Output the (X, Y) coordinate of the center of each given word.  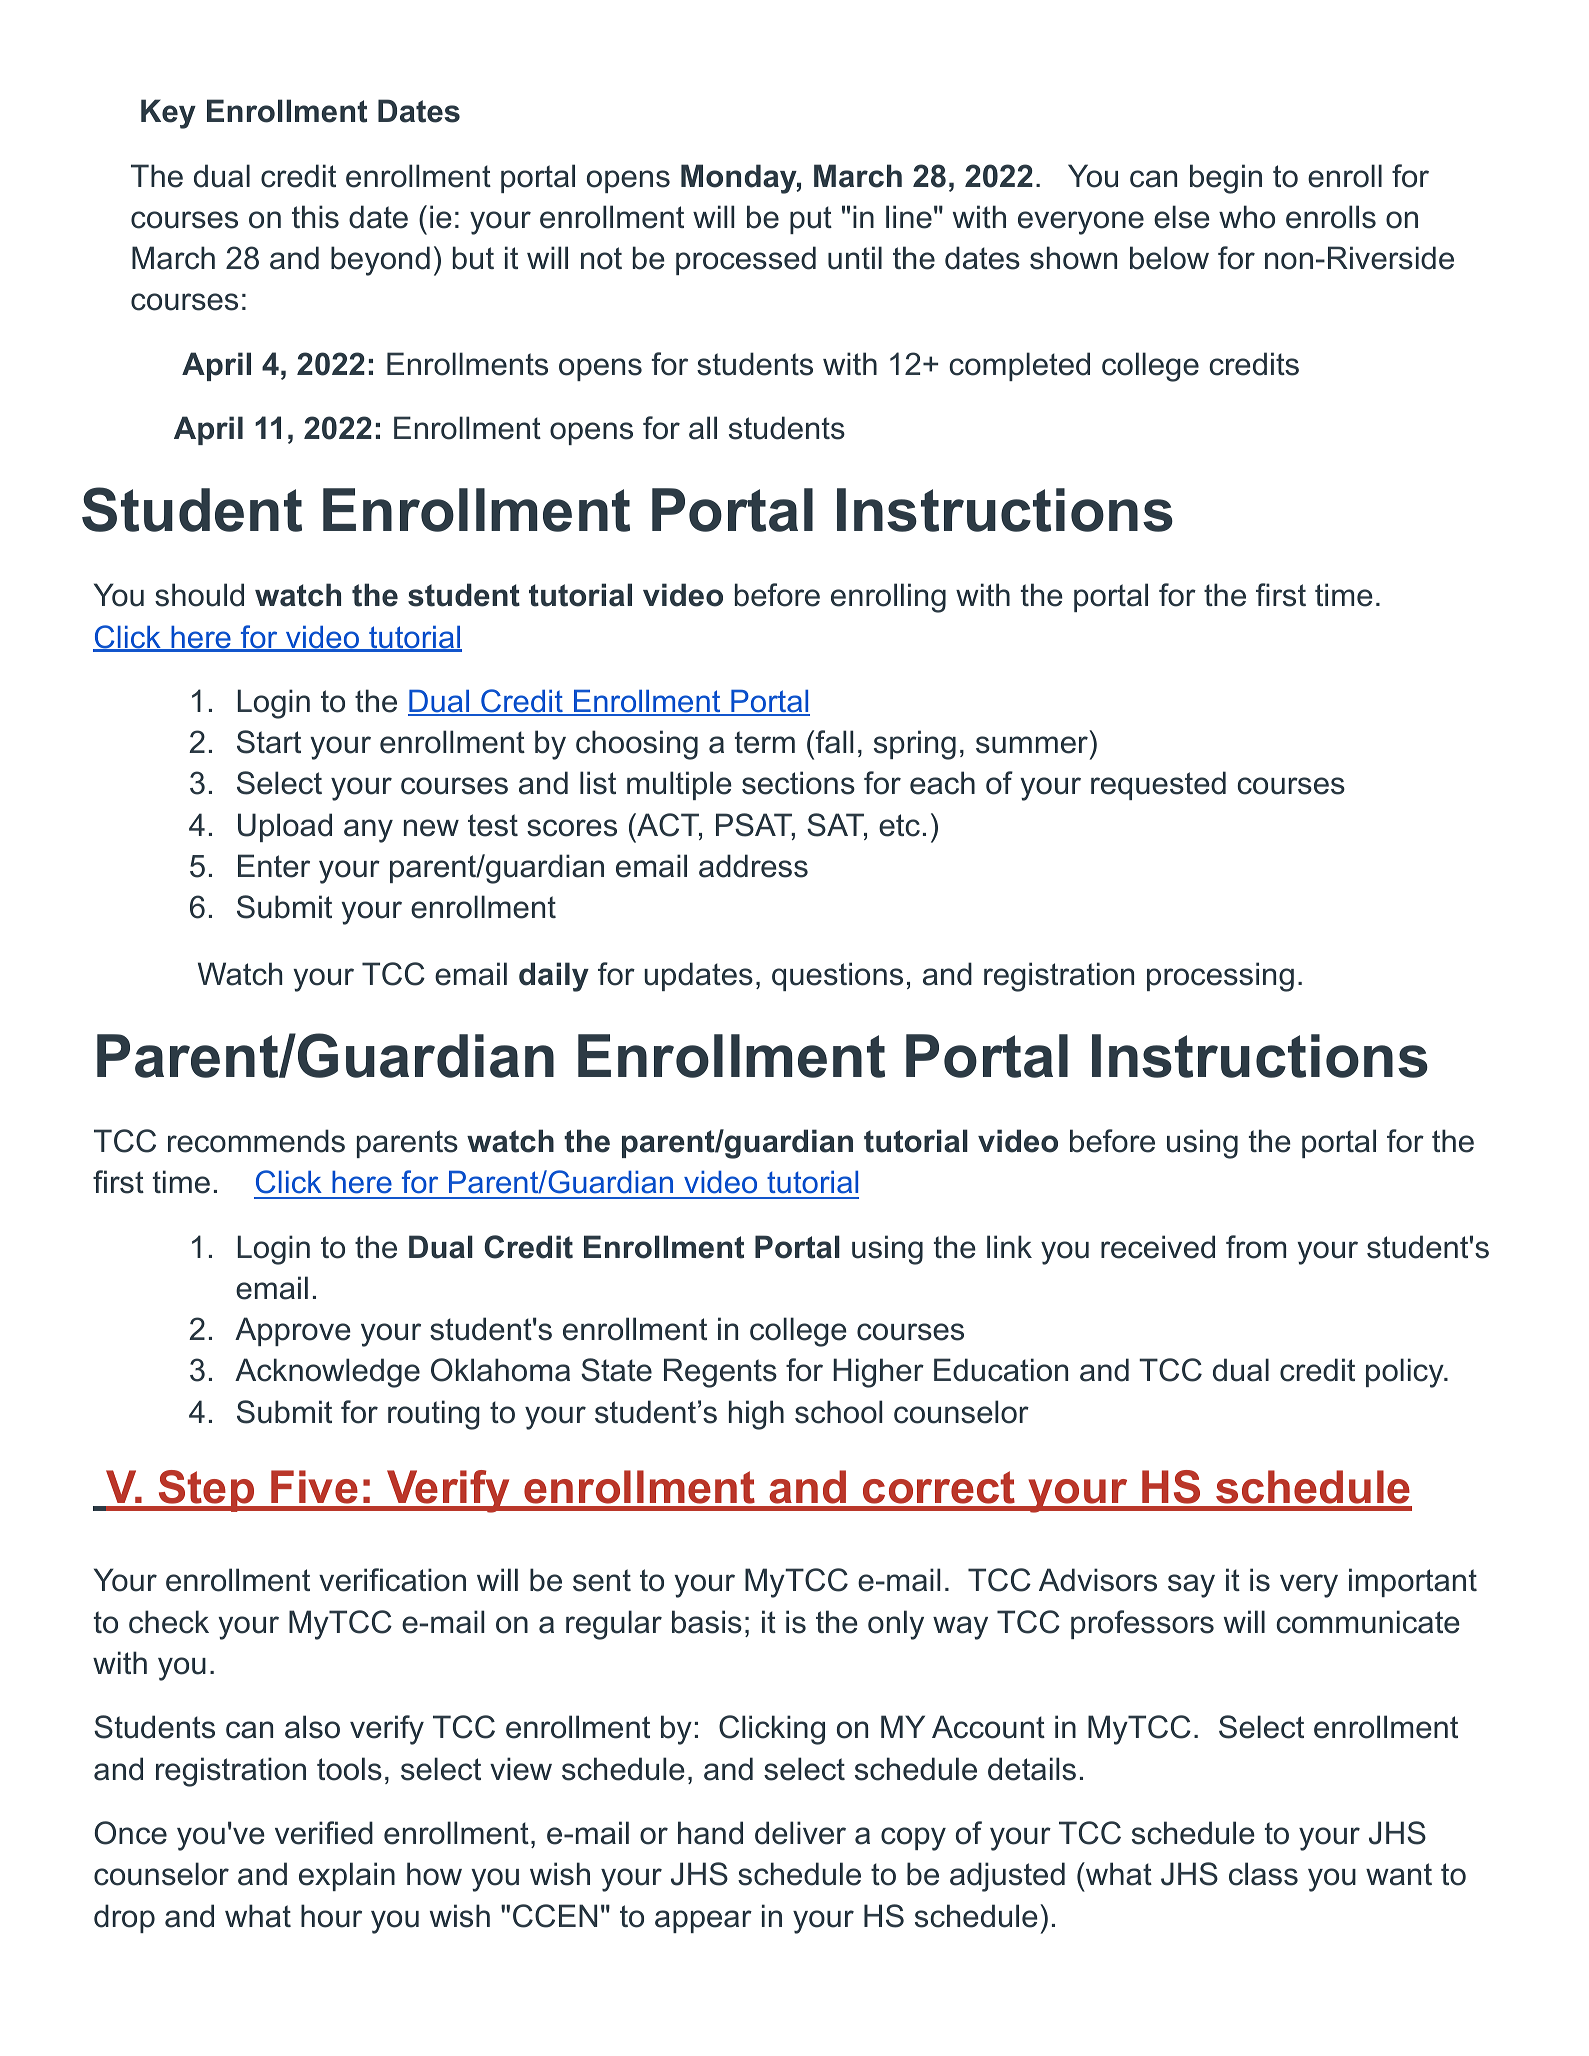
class (1263, 1874)
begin (1226, 179)
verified (324, 1833)
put (811, 220)
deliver (800, 1833)
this (315, 217)
